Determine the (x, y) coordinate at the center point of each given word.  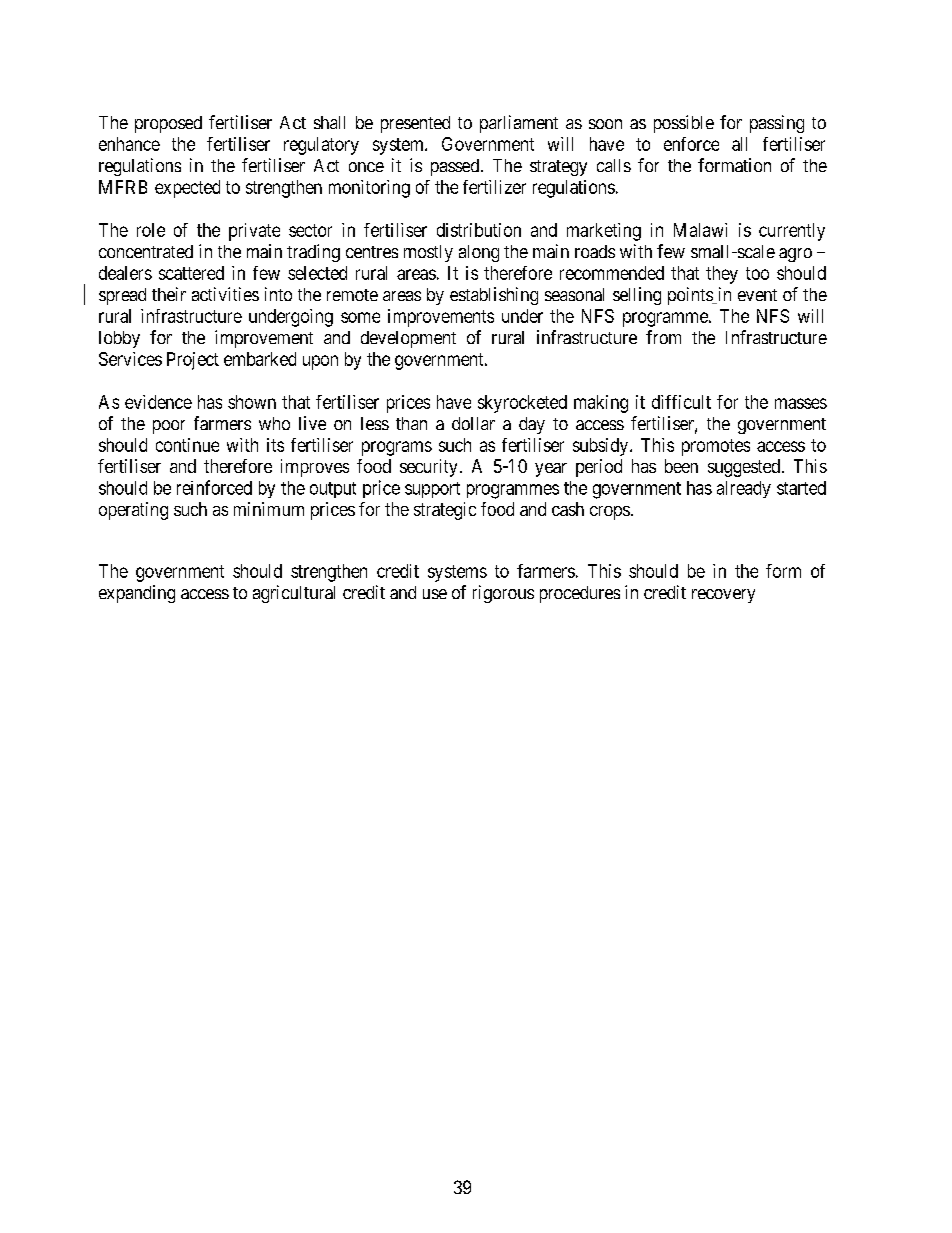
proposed (168, 124)
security (428, 468)
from (663, 337)
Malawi (700, 230)
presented (415, 124)
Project (193, 361)
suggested (744, 468)
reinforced (214, 487)
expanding (137, 594)
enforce (691, 144)
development (408, 339)
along (479, 253)
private (254, 232)
